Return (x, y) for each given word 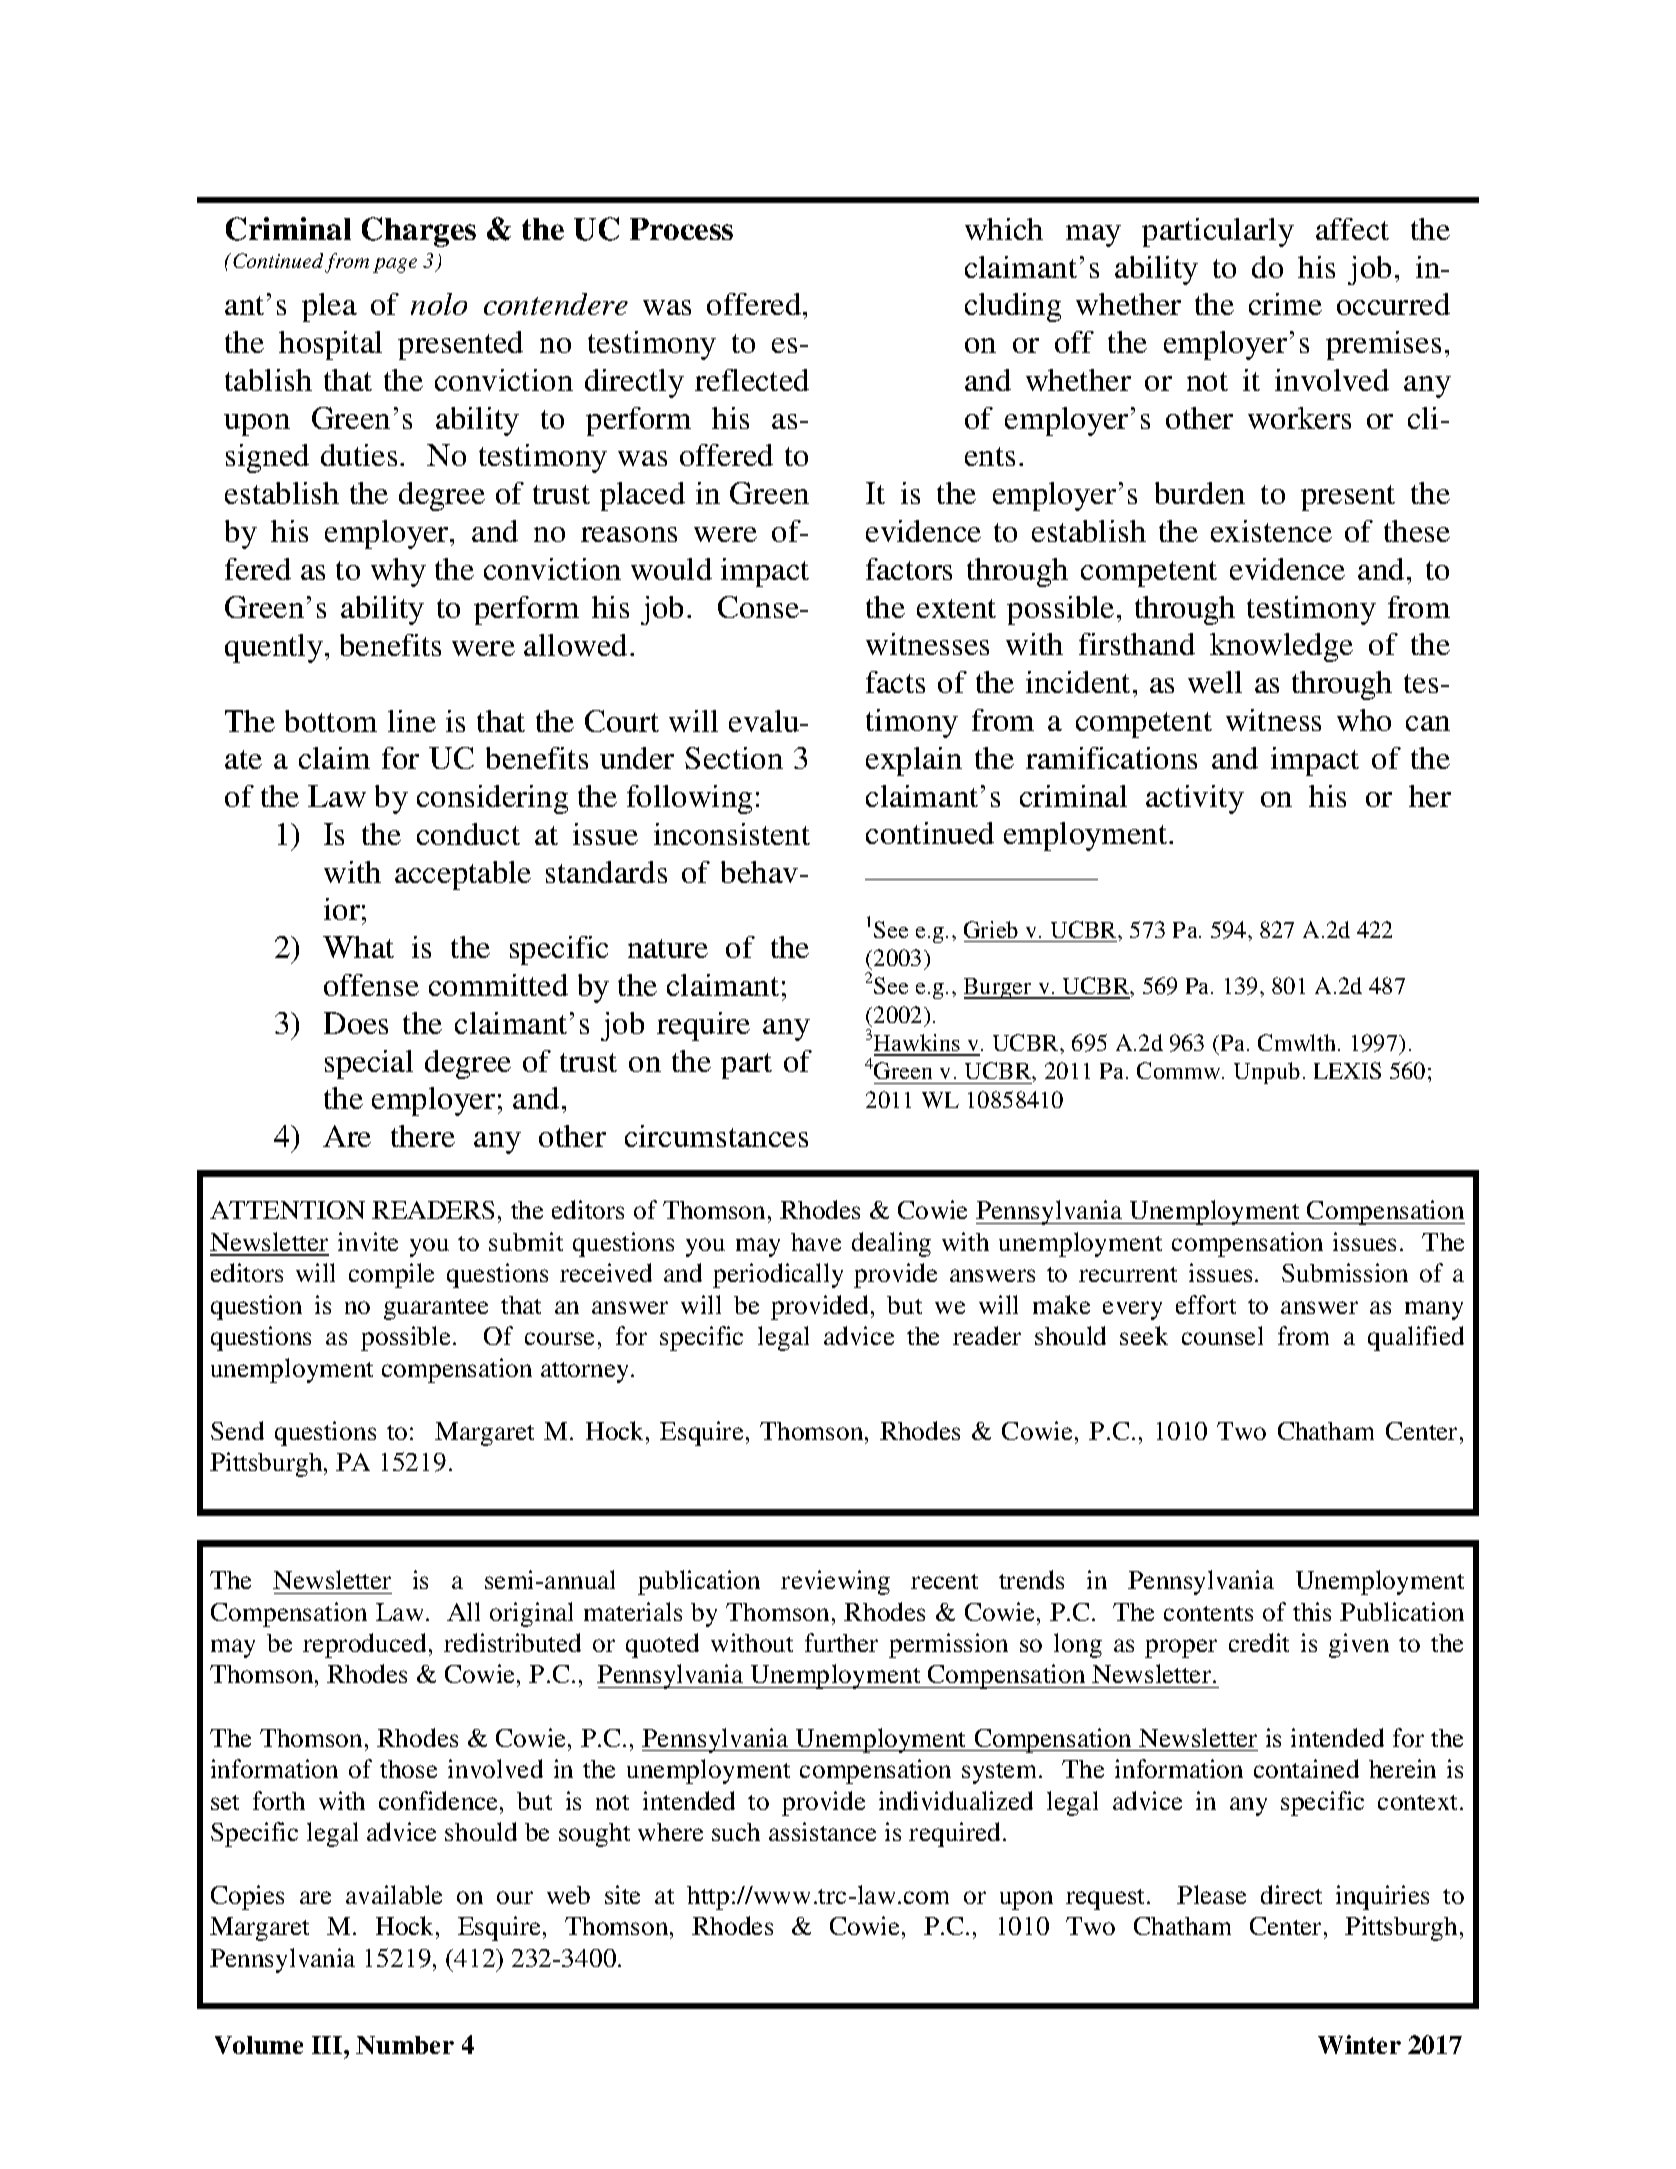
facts (895, 682)
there (423, 1136)
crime (1285, 304)
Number (405, 2045)
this (1312, 1611)
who (1364, 720)
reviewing (835, 1582)
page (395, 265)
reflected (752, 380)
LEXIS (1347, 1070)
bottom (331, 721)
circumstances (716, 1136)
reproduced (364, 1645)
